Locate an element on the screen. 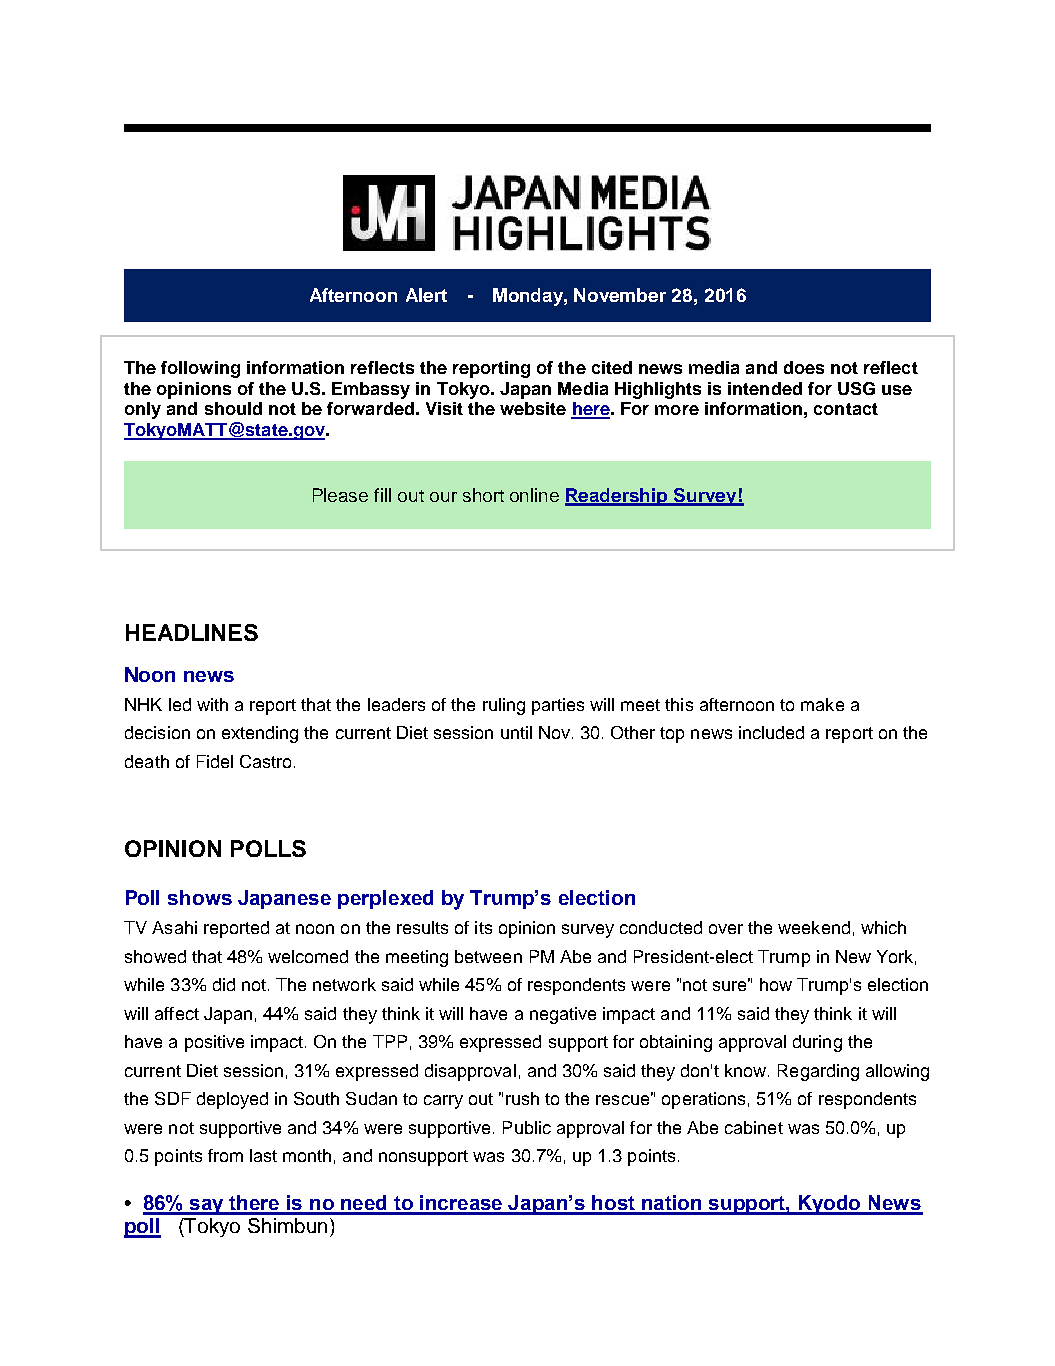 Image resolution: width=1055 pixels, height=1366 pixels. make is located at coordinates (822, 704).
